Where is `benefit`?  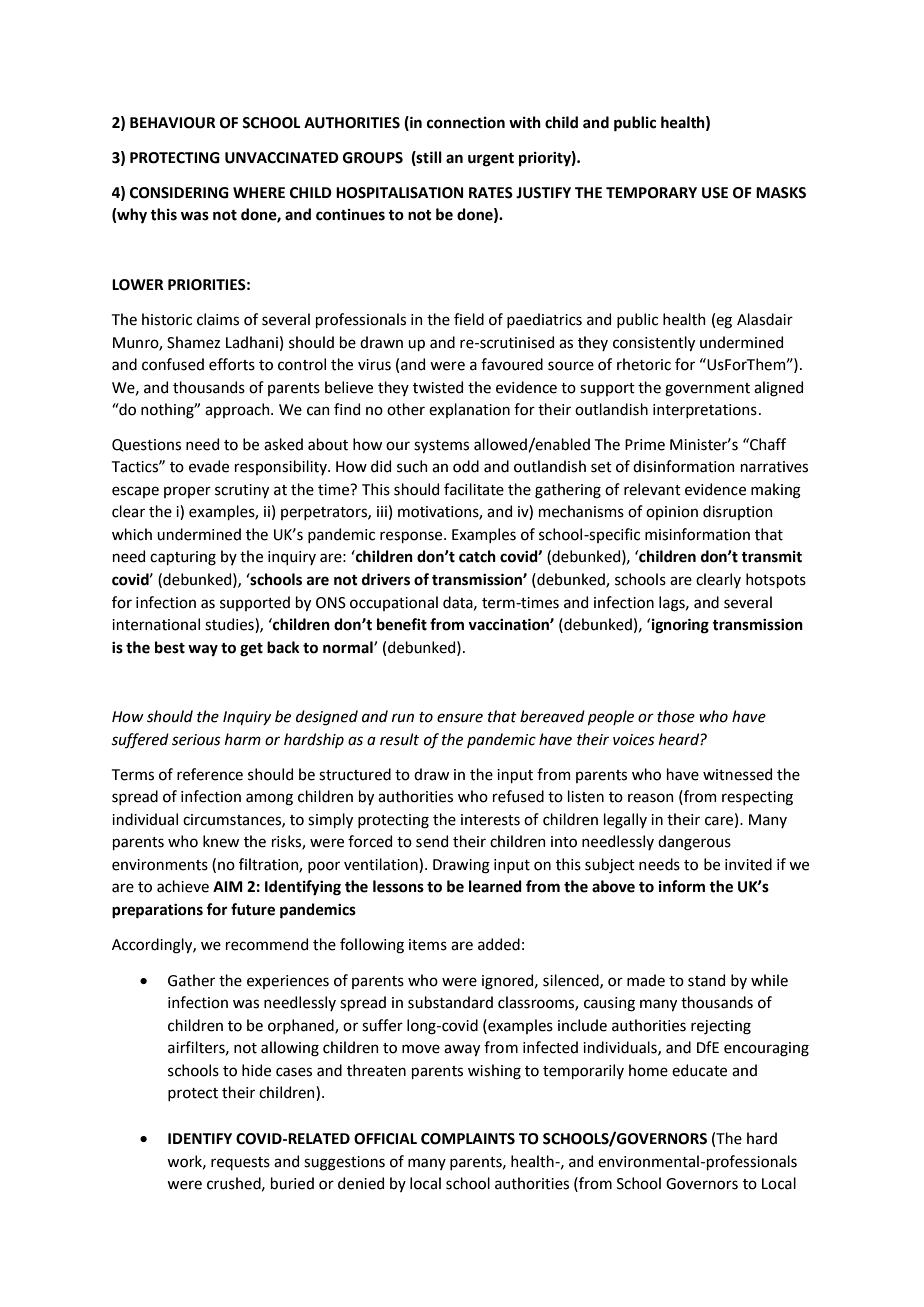 benefit is located at coordinates (402, 624).
